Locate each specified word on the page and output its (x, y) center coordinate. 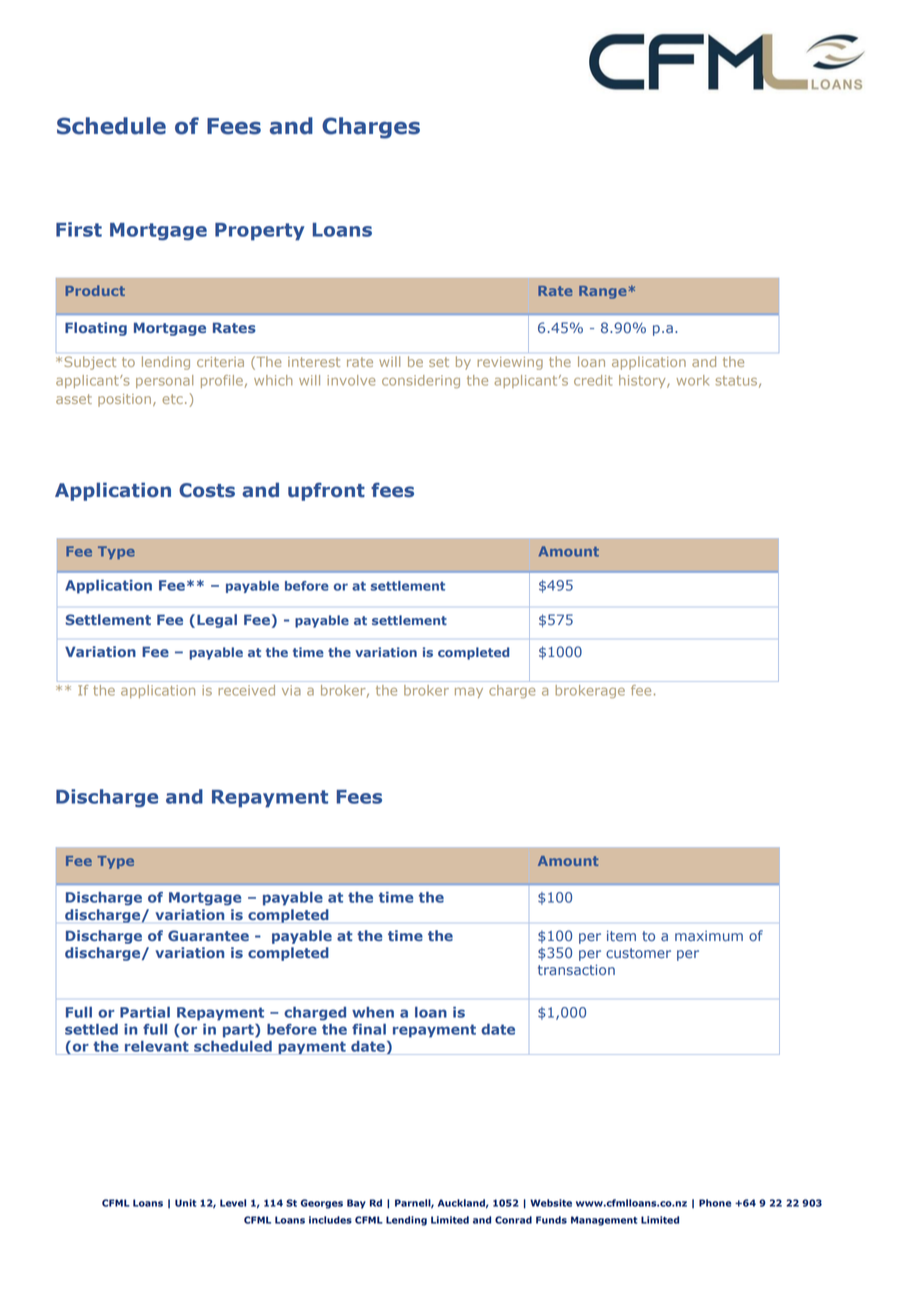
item (621, 935)
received (246, 690)
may (469, 693)
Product (95, 290)
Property (260, 232)
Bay (356, 1204)
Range (602, 292)
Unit (185, 1203)
